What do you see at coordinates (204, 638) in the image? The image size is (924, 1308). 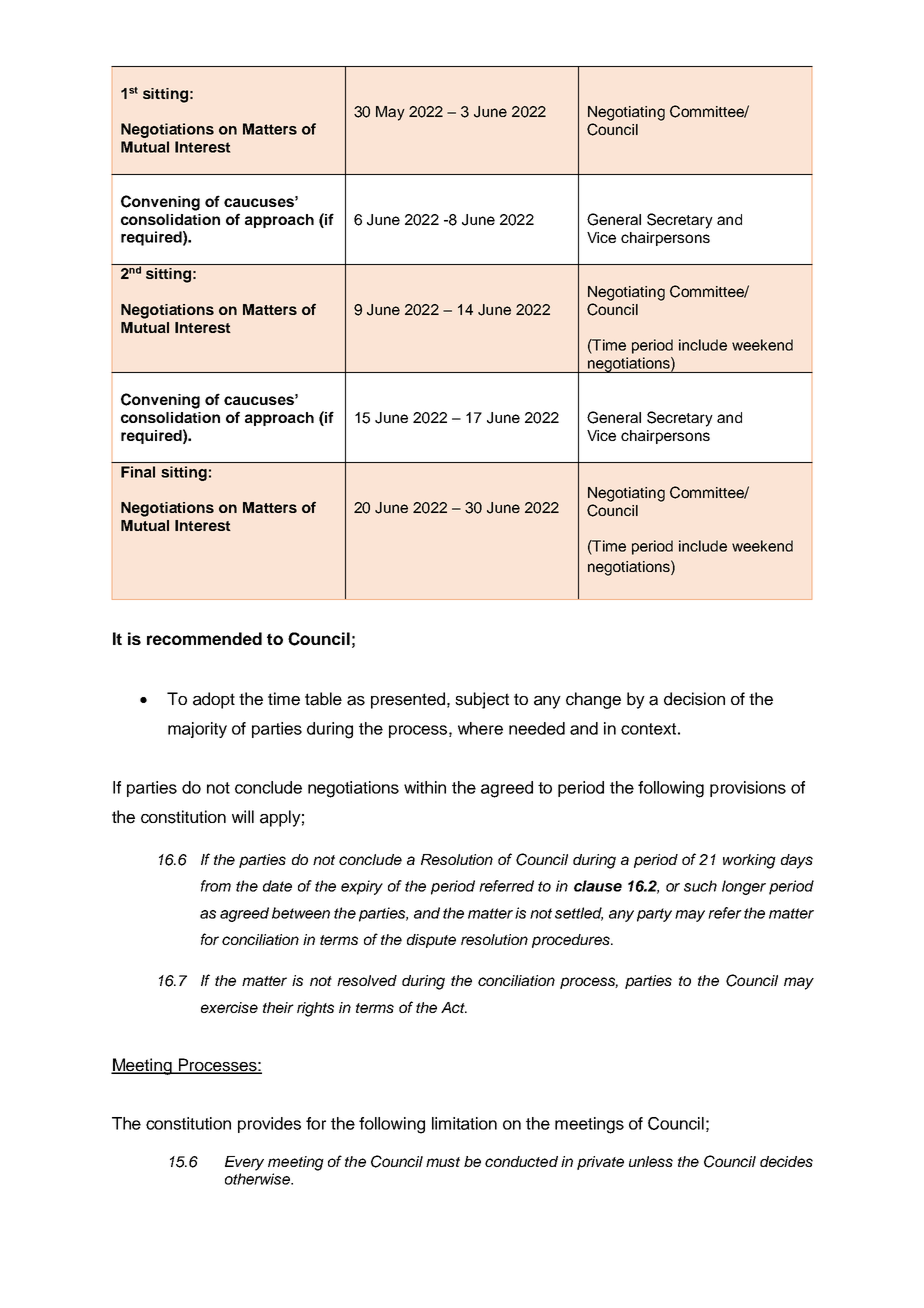 I see `recommended` at bounding box center [204, 638].
